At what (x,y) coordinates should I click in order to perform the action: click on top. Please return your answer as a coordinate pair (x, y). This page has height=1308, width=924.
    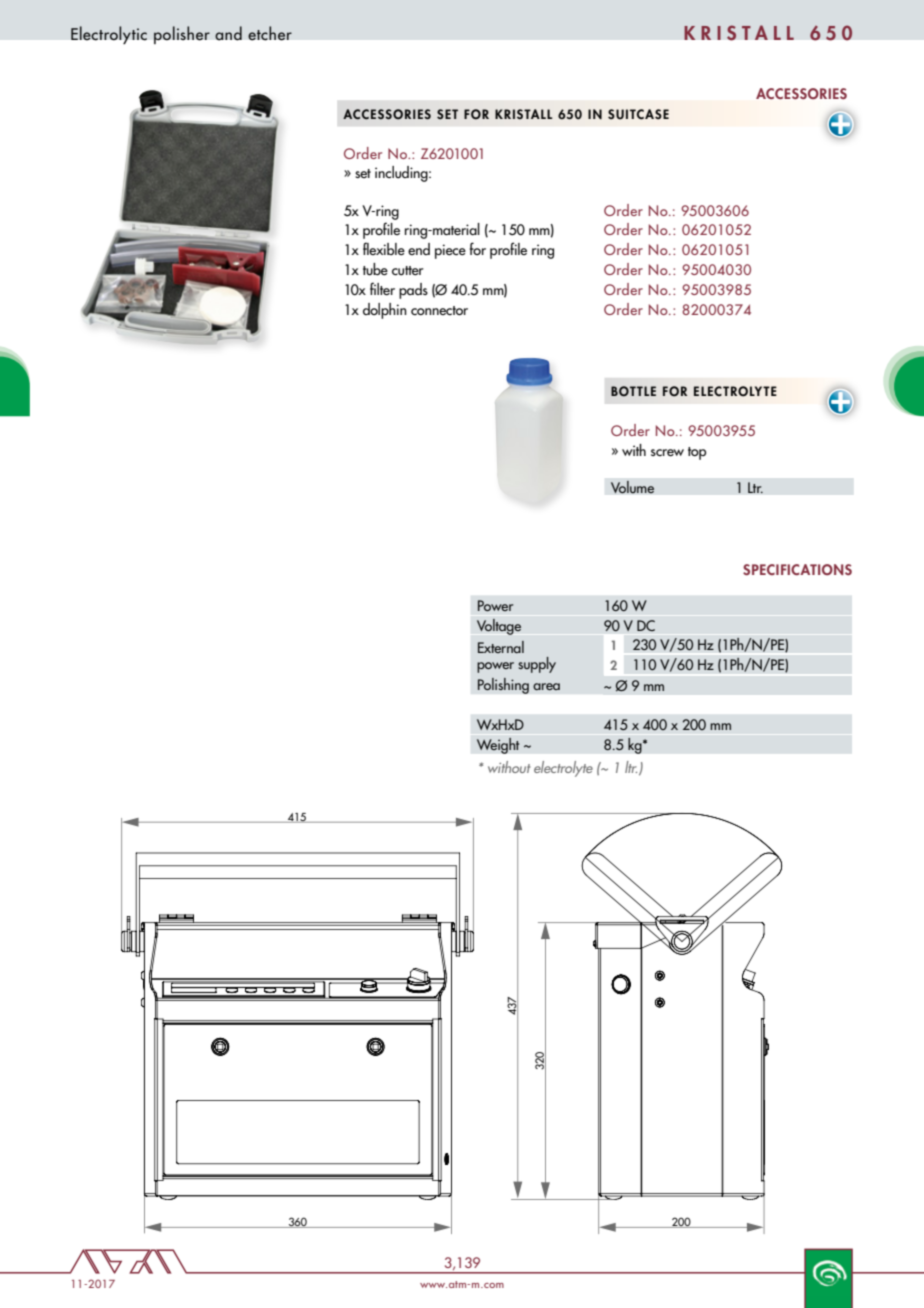
    Looking at the image, I should click on (697, 453).
